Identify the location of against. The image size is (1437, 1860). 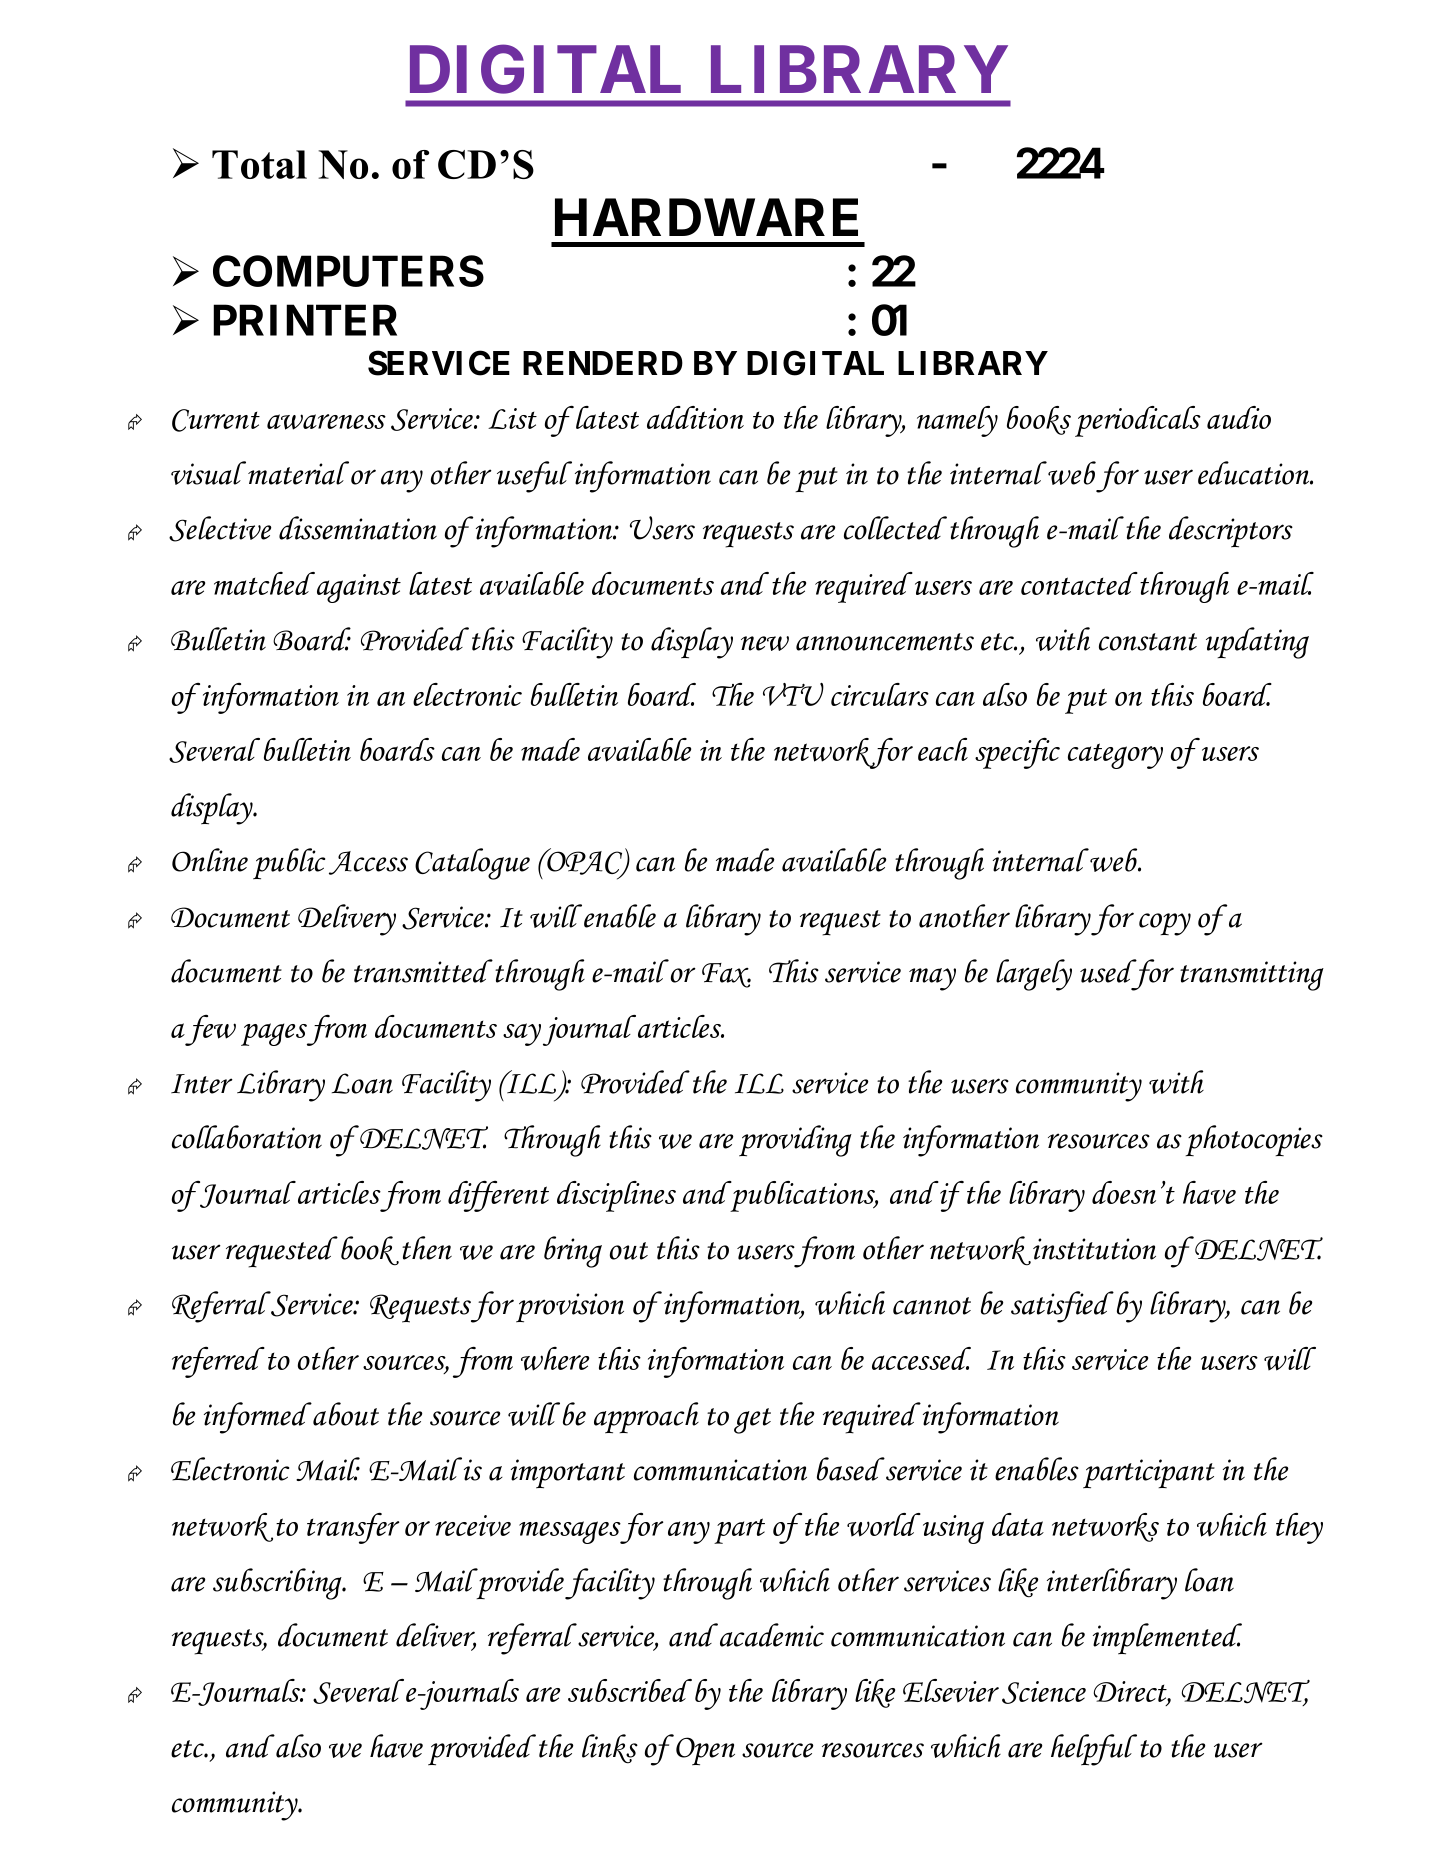
(359, 588).
